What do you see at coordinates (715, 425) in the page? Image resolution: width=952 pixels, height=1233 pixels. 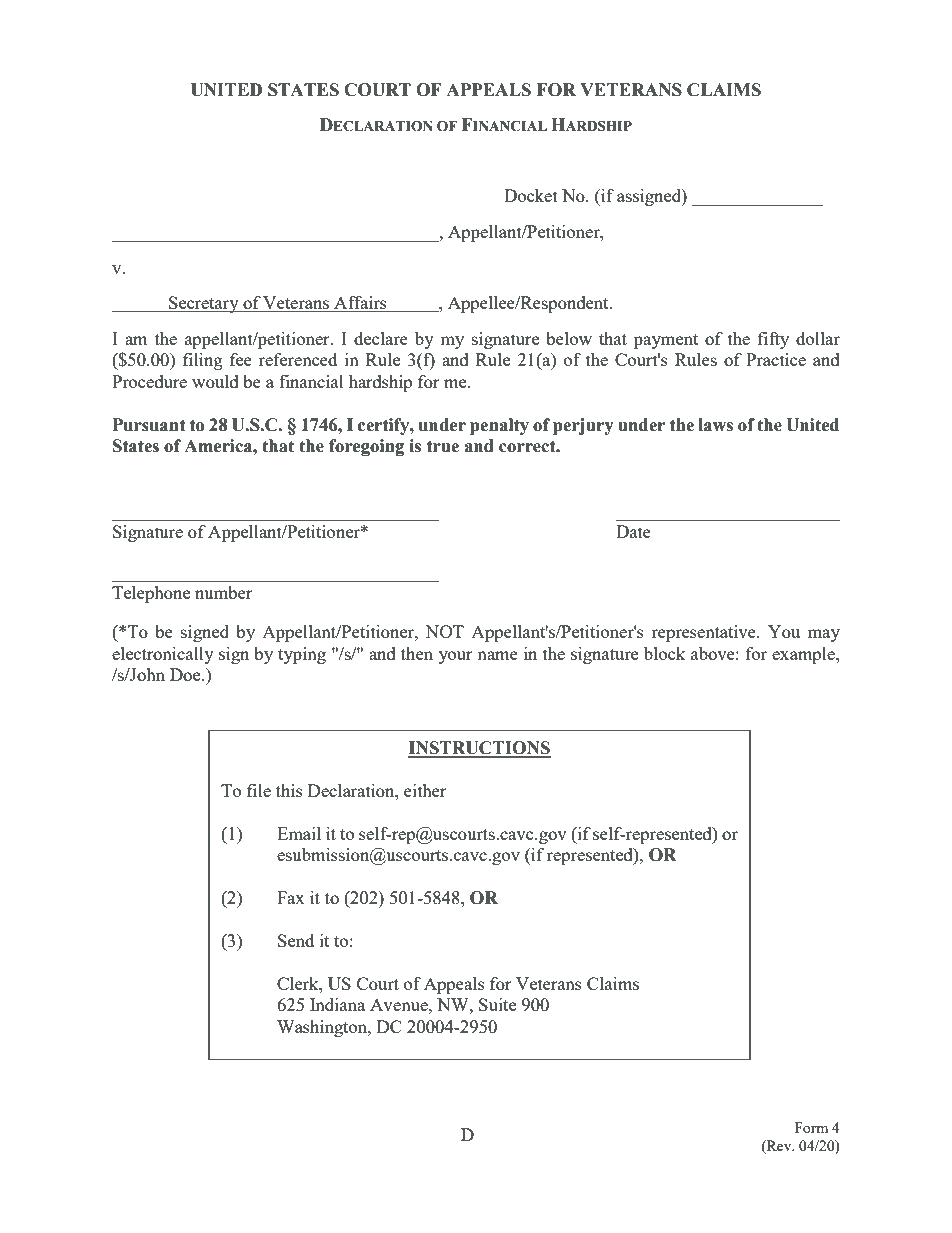 I see `laws` at bounding box center [715, 425].
